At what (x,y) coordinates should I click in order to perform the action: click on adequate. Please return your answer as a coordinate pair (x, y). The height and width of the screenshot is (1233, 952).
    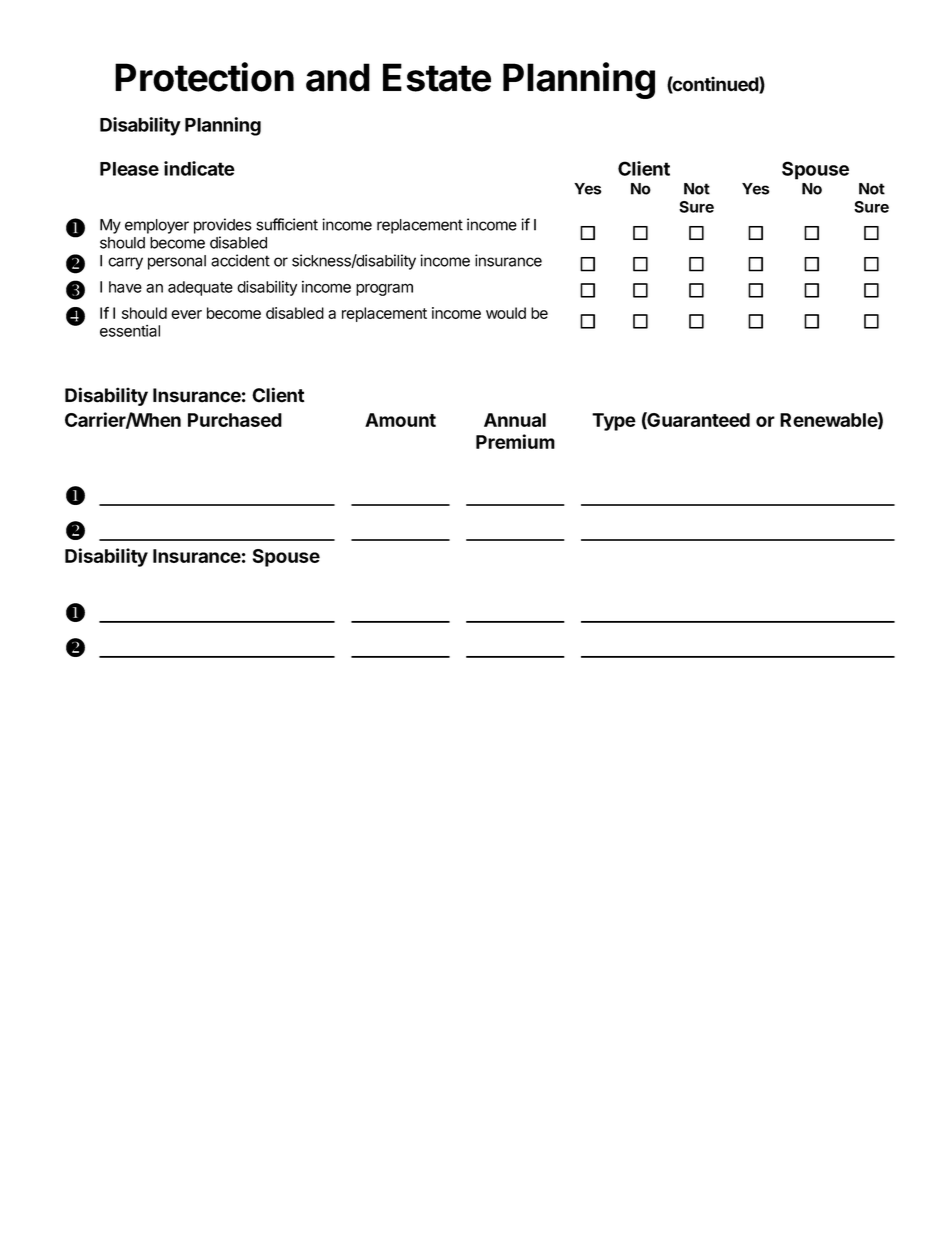
    Looking at the image, I should click on (200, 288).
